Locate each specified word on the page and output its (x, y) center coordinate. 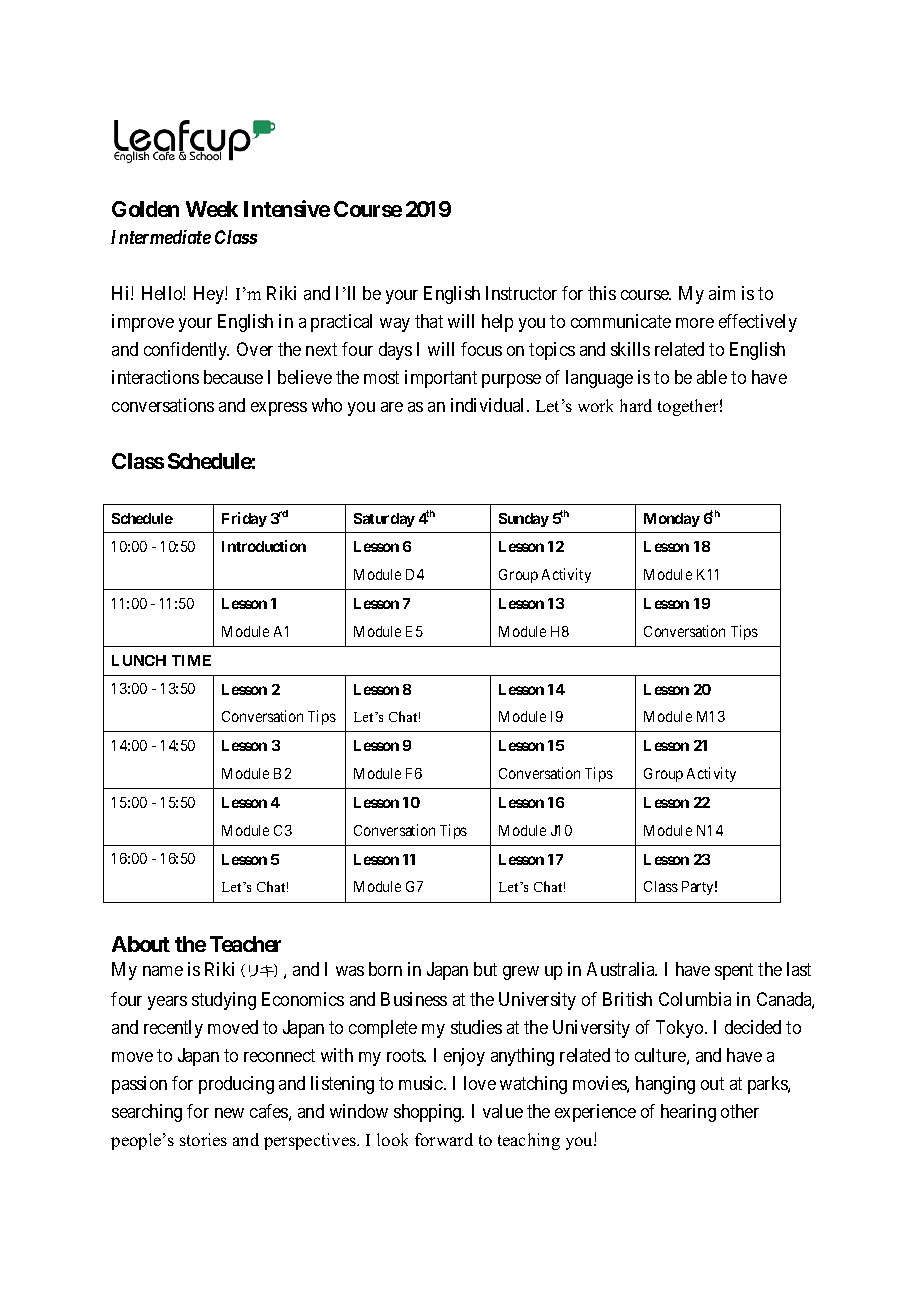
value (503, 1111)
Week (212, 209)
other (740, 1111)
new (229, 1113)
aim (722, 293)
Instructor (521, 293)
